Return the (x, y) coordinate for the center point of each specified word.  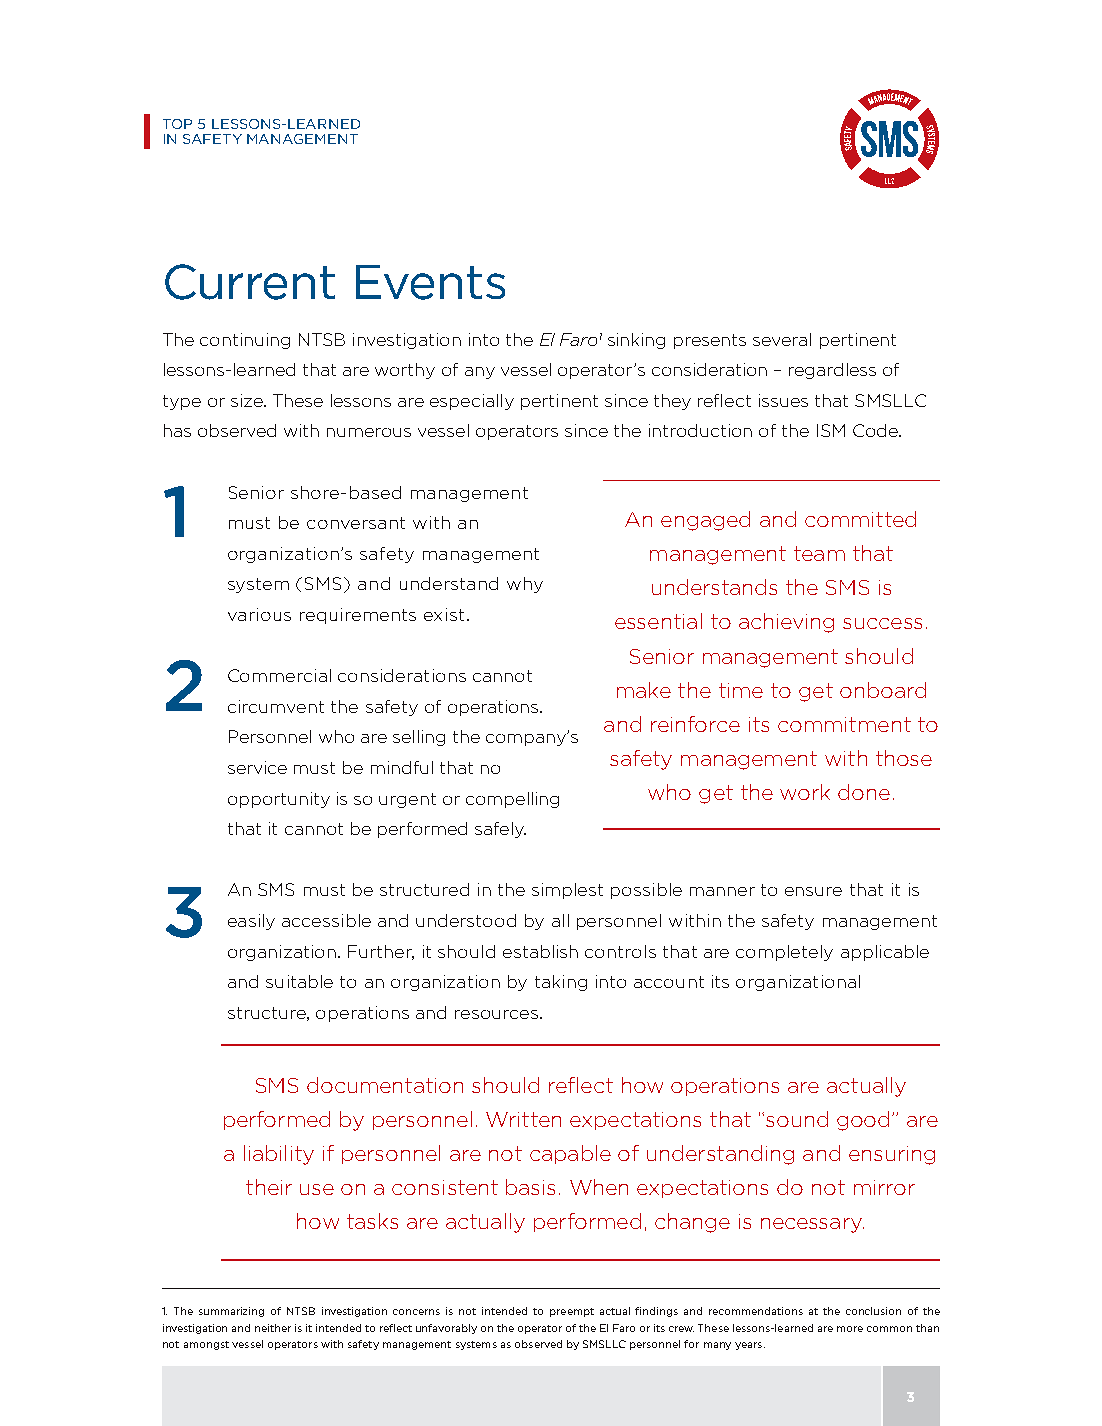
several (782, 339)
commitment (844, 724)
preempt (572, 1312)
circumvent (276, 706)
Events (430, 282)
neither (273, 1328)
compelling (512, 800)
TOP (177, 124)
